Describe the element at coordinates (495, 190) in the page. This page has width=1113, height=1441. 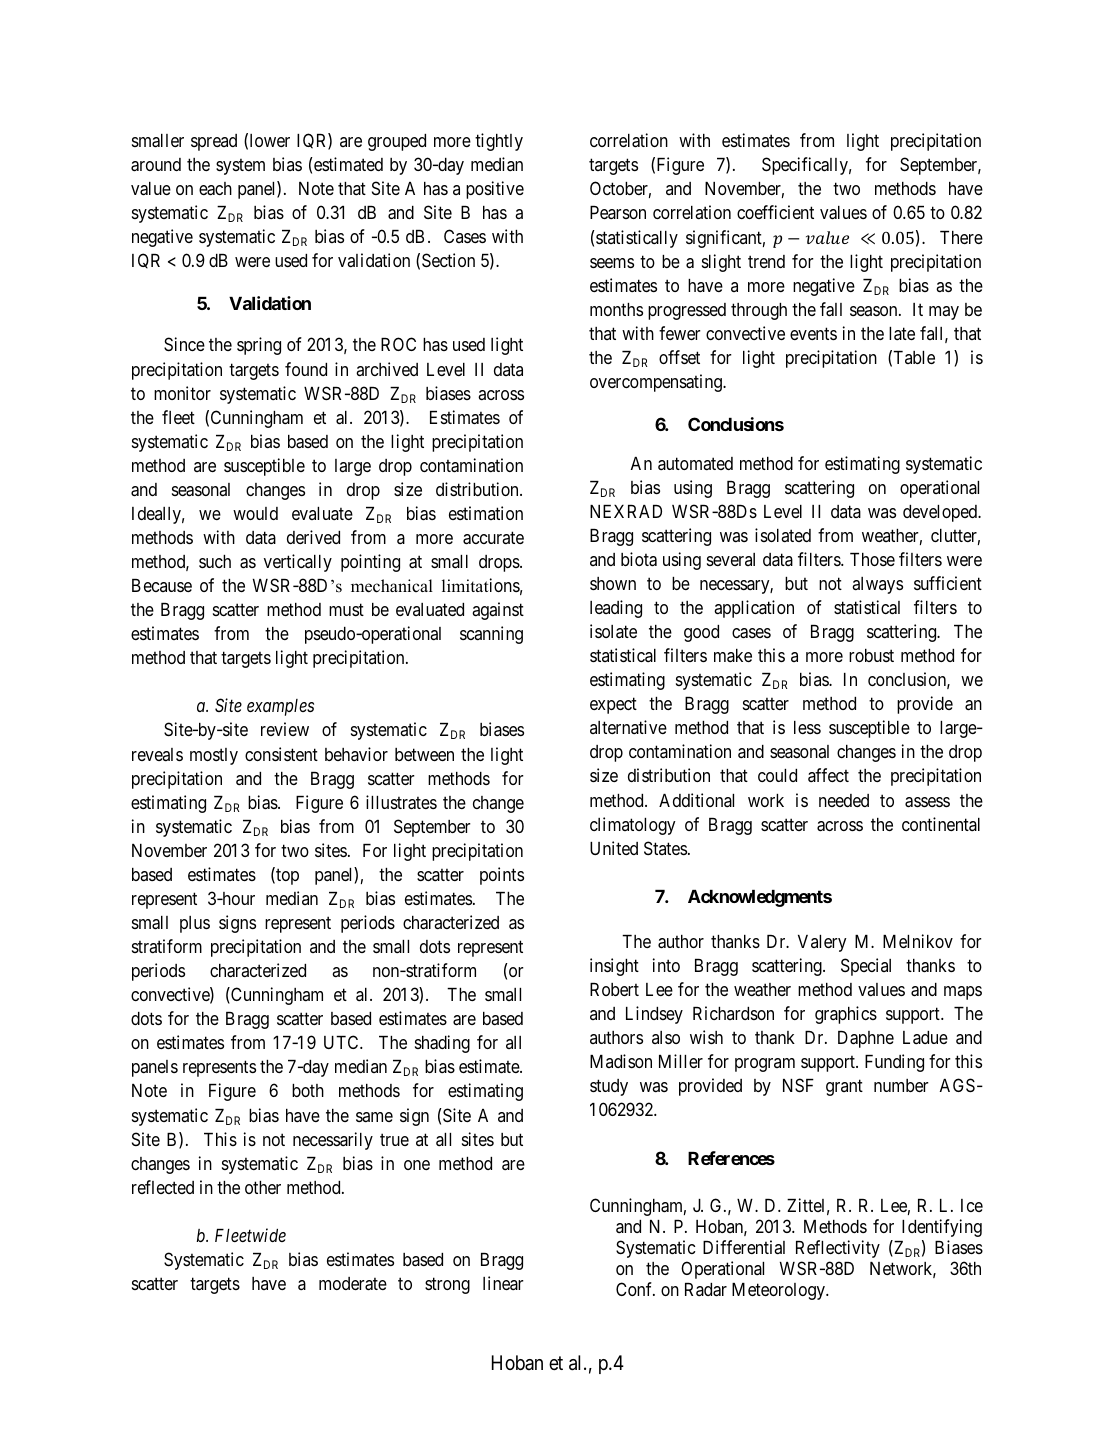
I see `positive` at that location.
